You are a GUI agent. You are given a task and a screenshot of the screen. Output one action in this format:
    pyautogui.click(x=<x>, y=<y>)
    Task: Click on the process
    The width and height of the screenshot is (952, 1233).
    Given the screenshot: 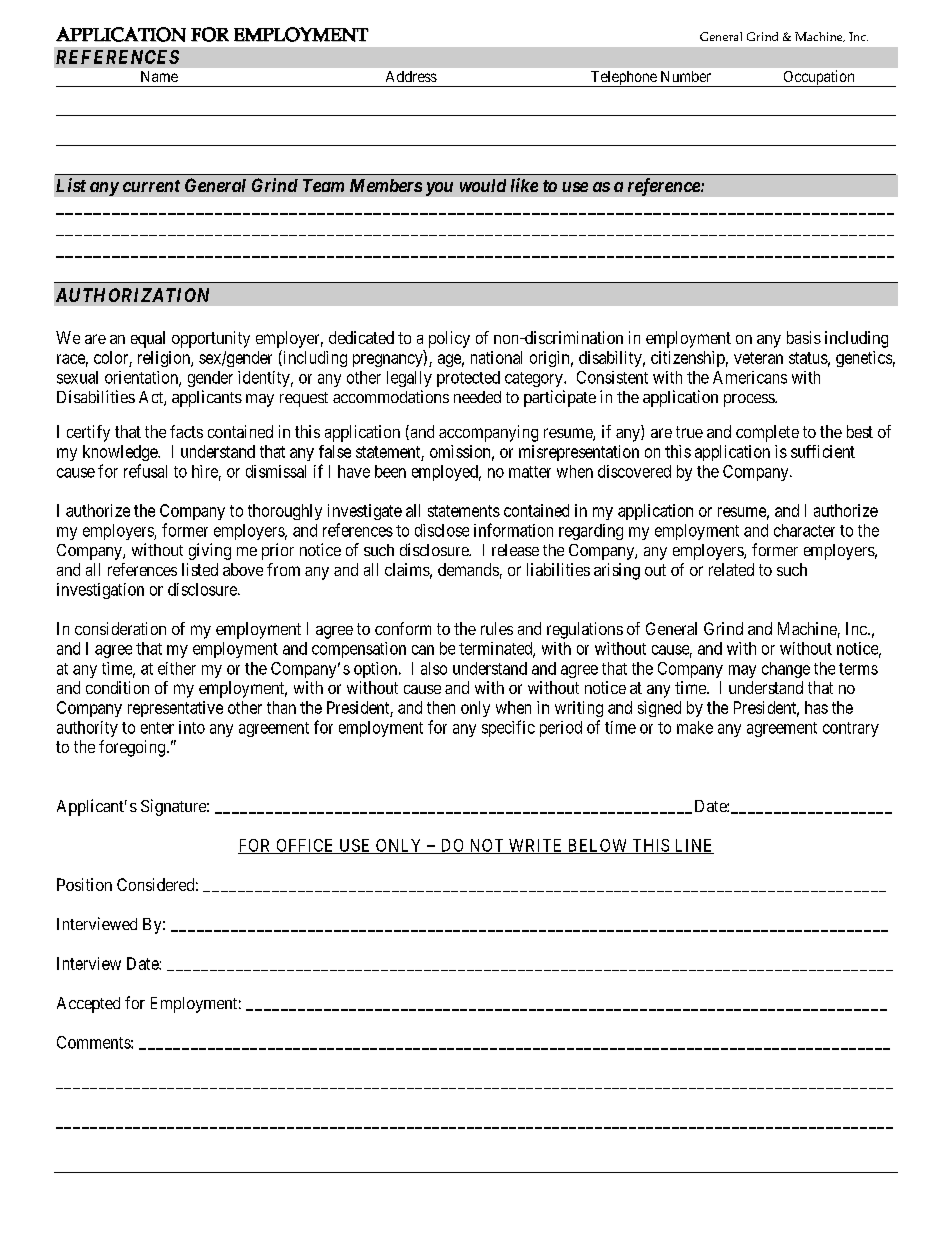 What is the action you would take?
    pyautogui.click(x=750, y=400)
